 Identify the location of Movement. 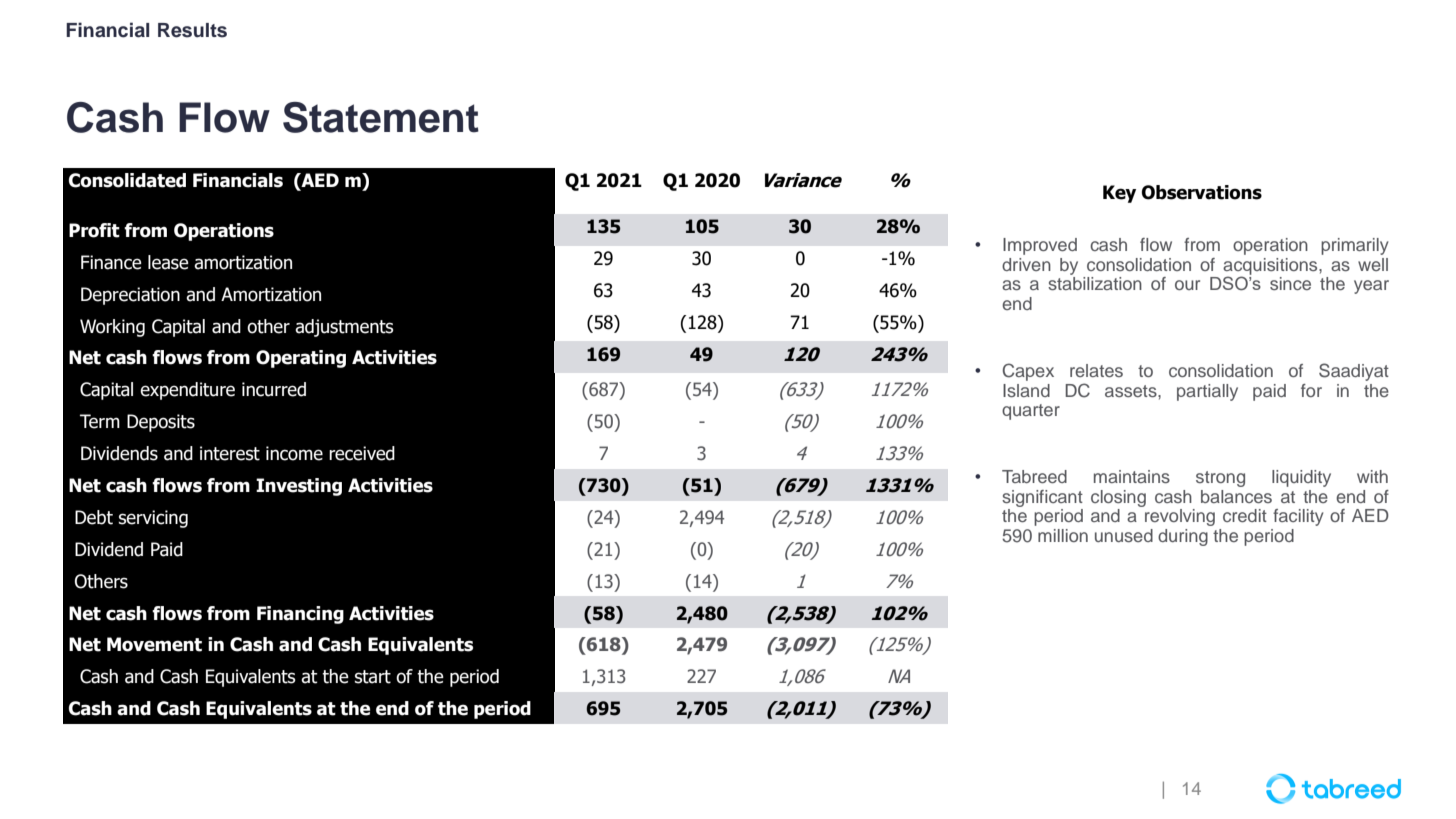
(154, 644).
